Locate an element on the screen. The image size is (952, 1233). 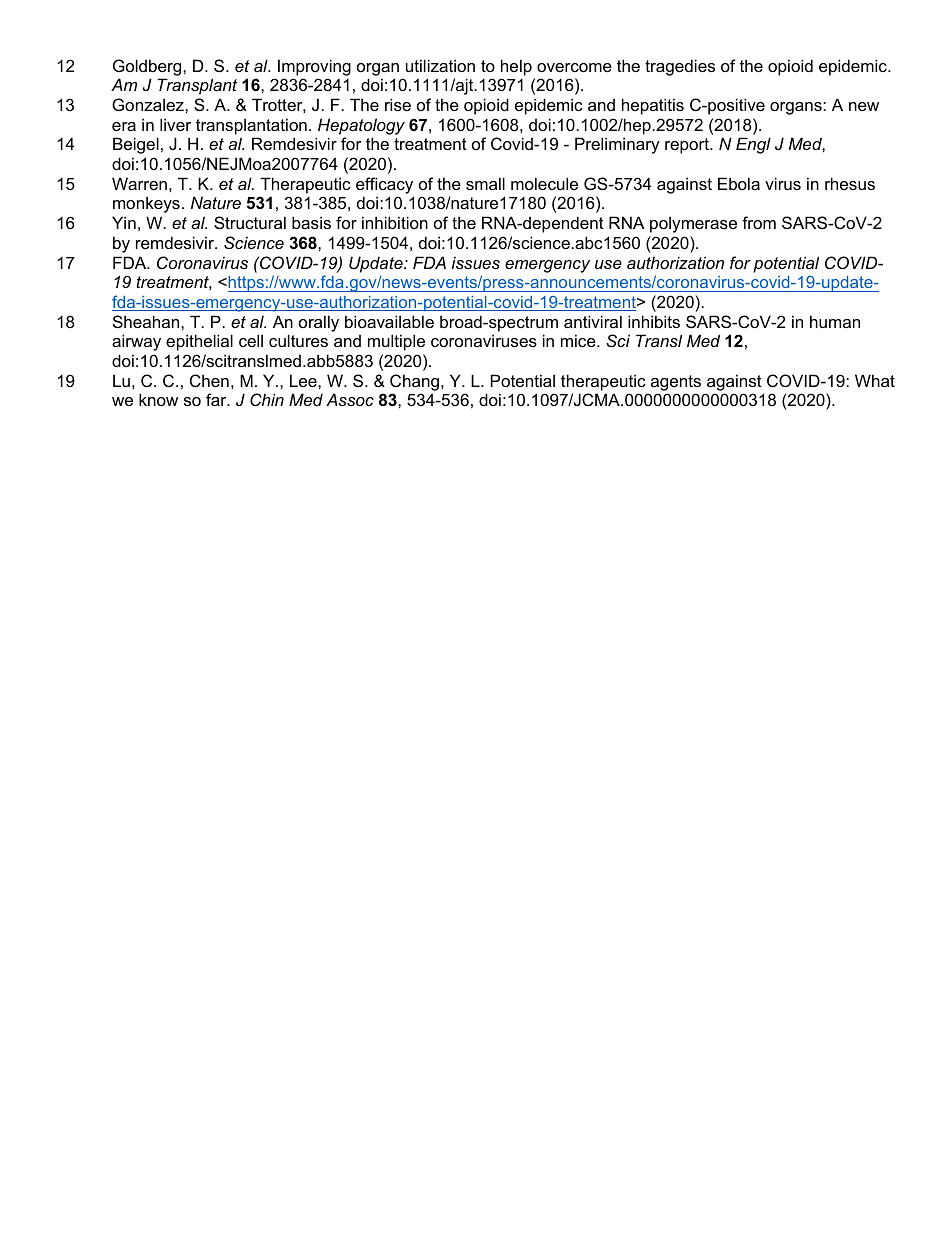
small is located at coordinates (485, 183).
